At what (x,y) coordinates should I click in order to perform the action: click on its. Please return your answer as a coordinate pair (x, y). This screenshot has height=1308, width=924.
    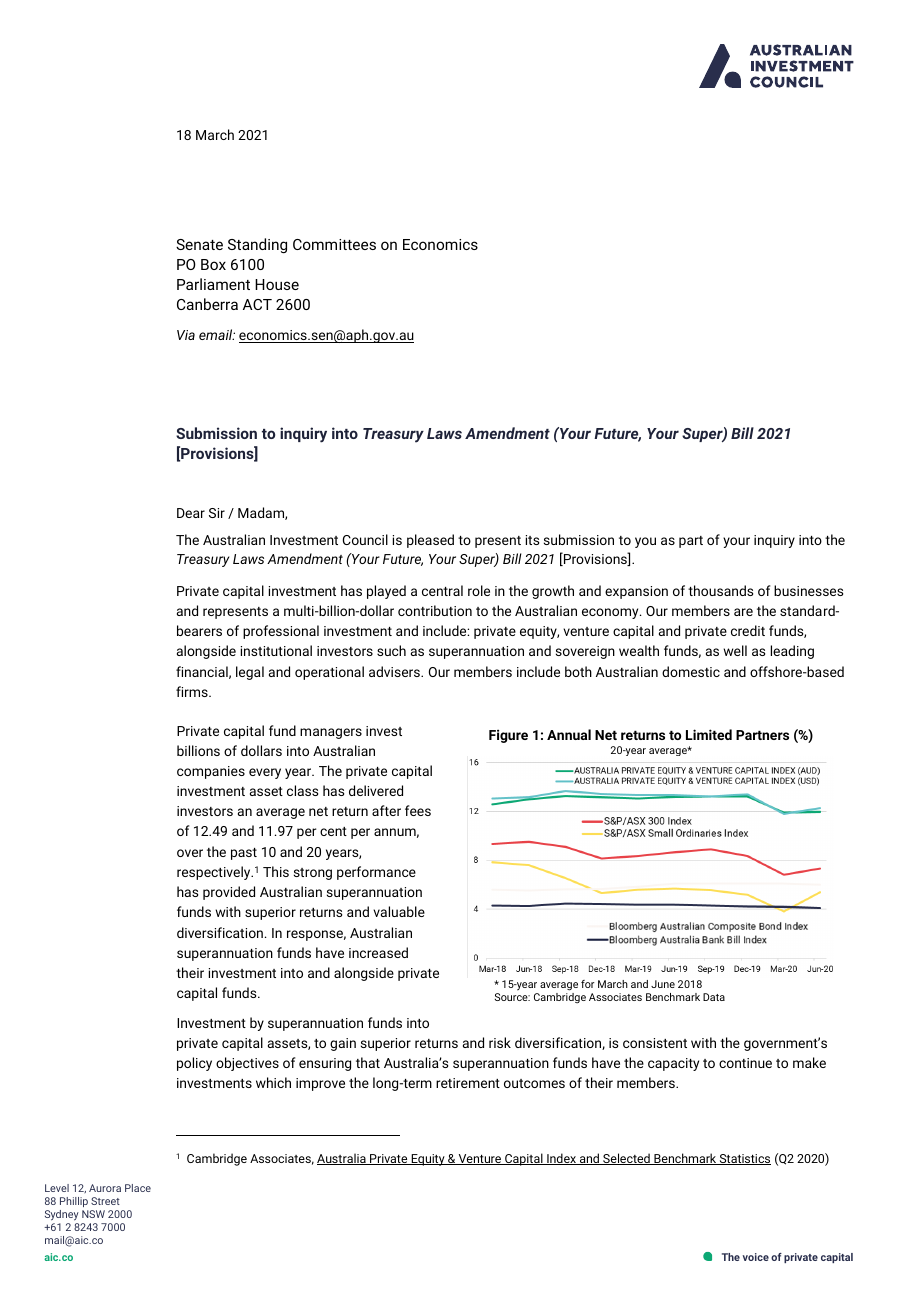
    Looking at the image, I should click on (532, 540).
